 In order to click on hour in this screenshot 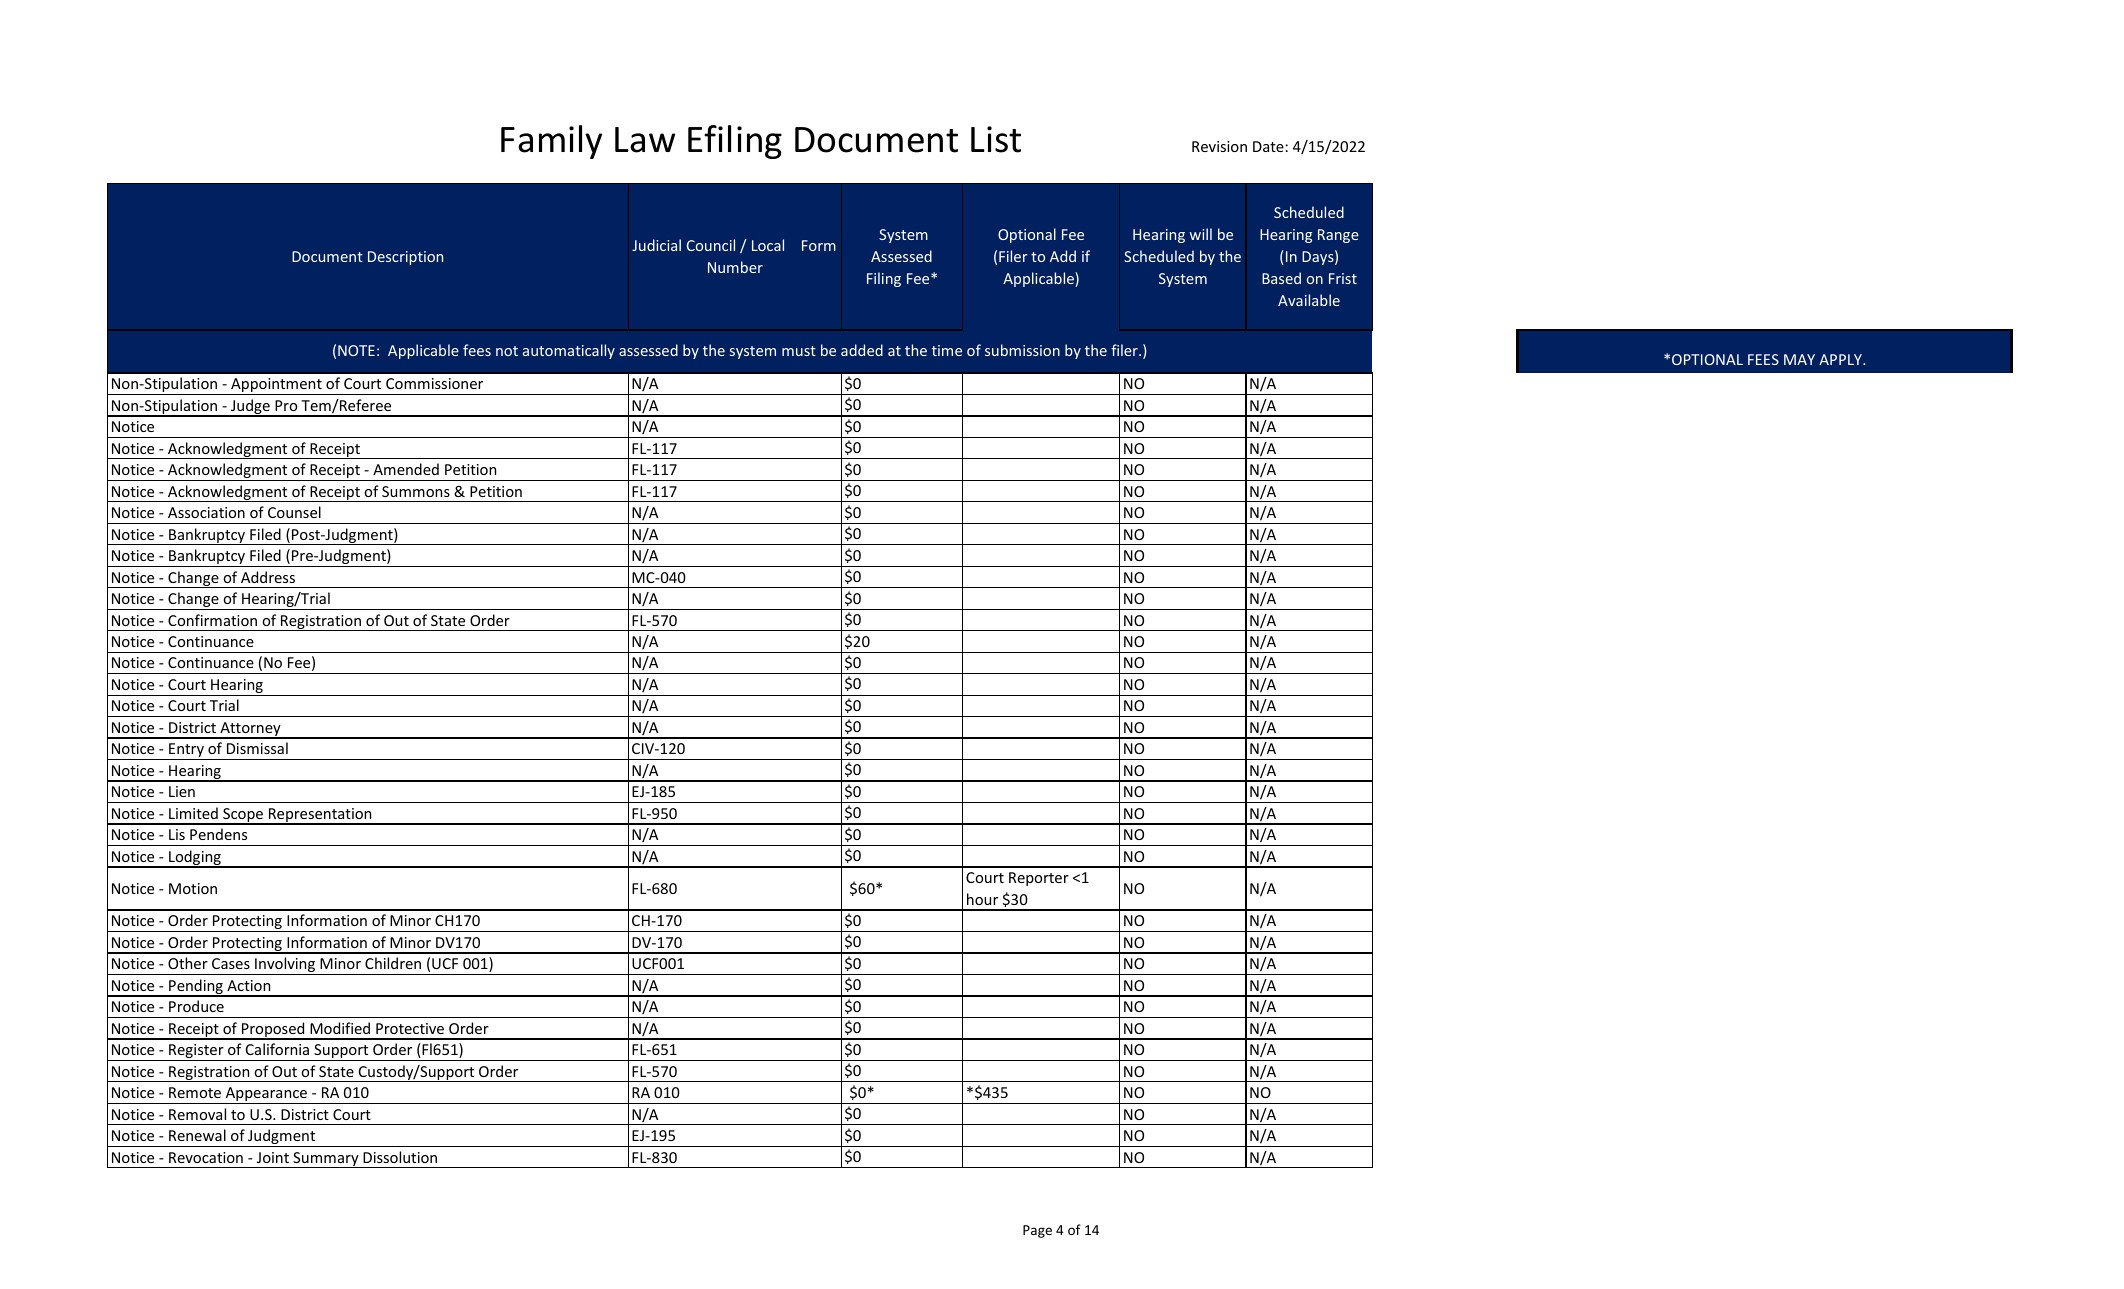, I will do `click(982, 899)`.
